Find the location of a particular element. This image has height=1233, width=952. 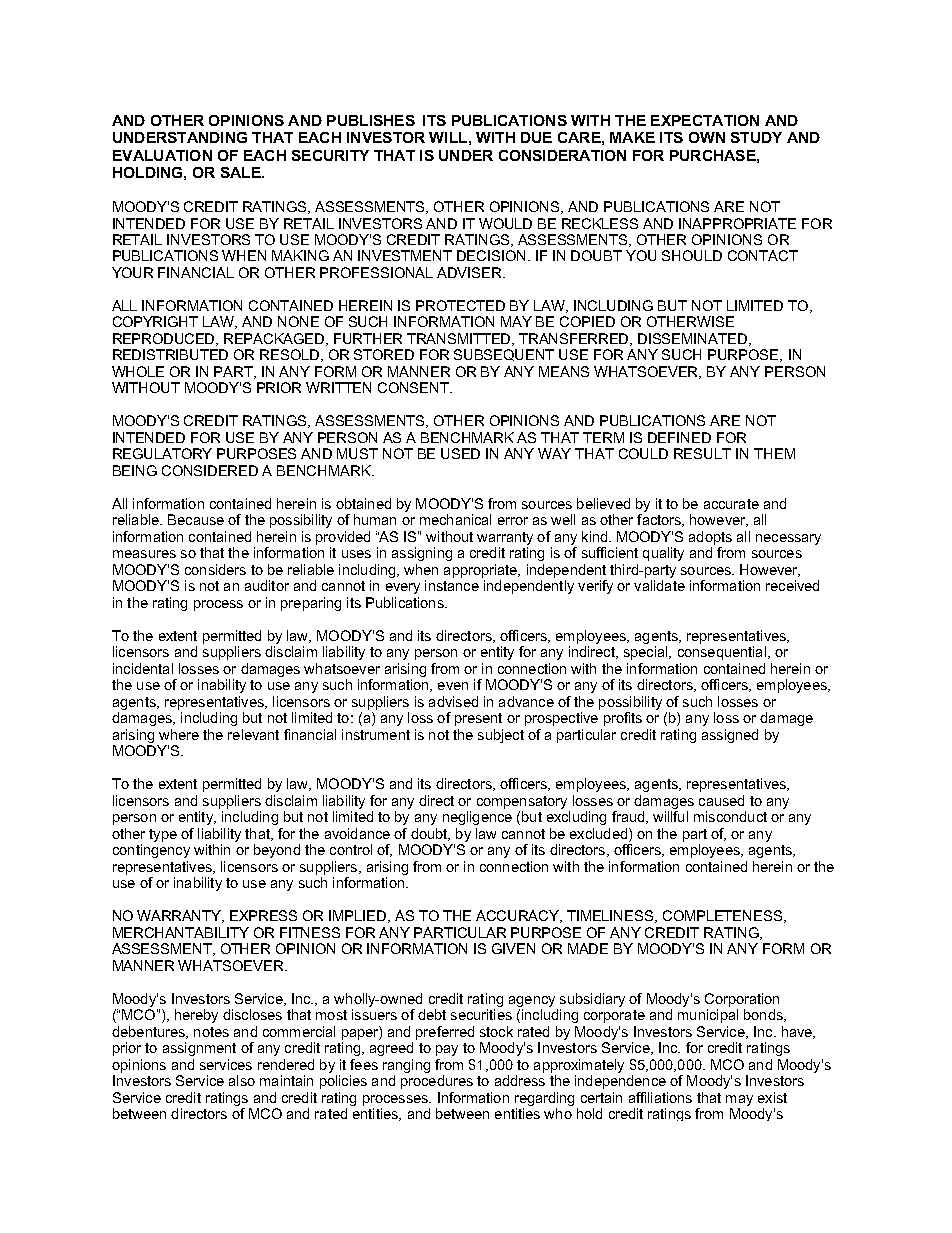

pay is located at coordinates (447, 1050).
